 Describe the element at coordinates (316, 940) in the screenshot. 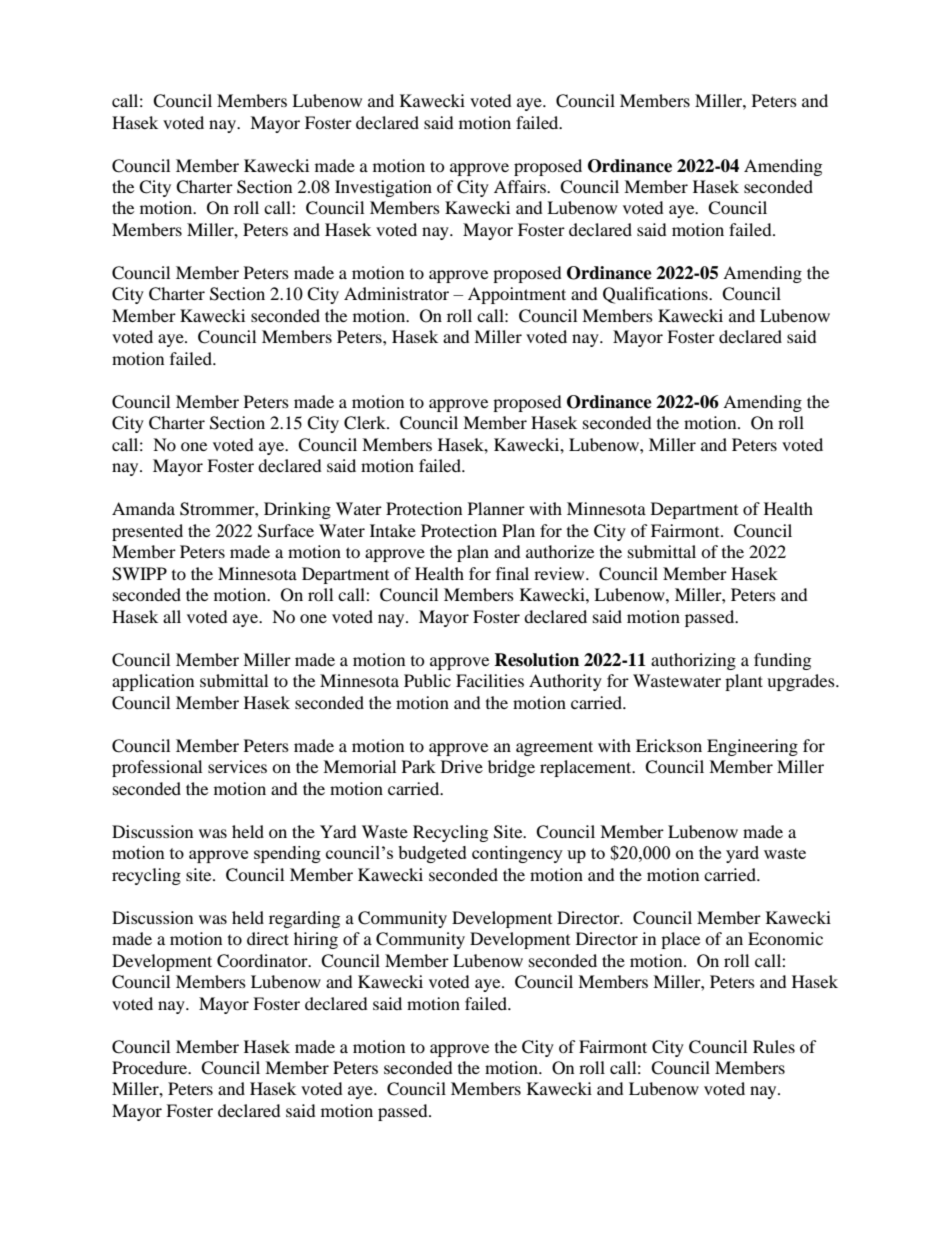

I see `hiring` at that location.
